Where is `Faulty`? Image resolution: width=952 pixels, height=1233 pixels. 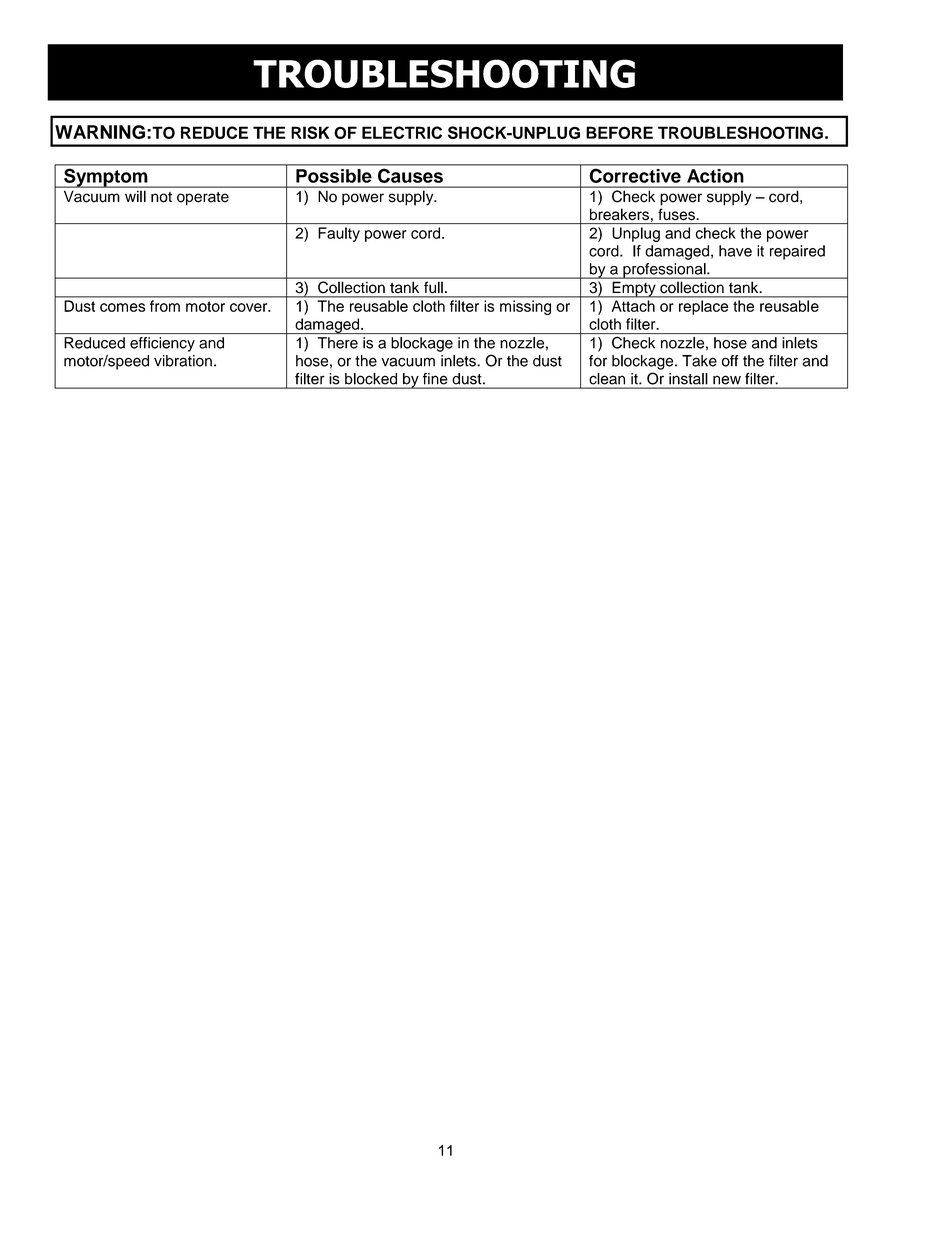 Faulty is located at coordinates (339, 234).
